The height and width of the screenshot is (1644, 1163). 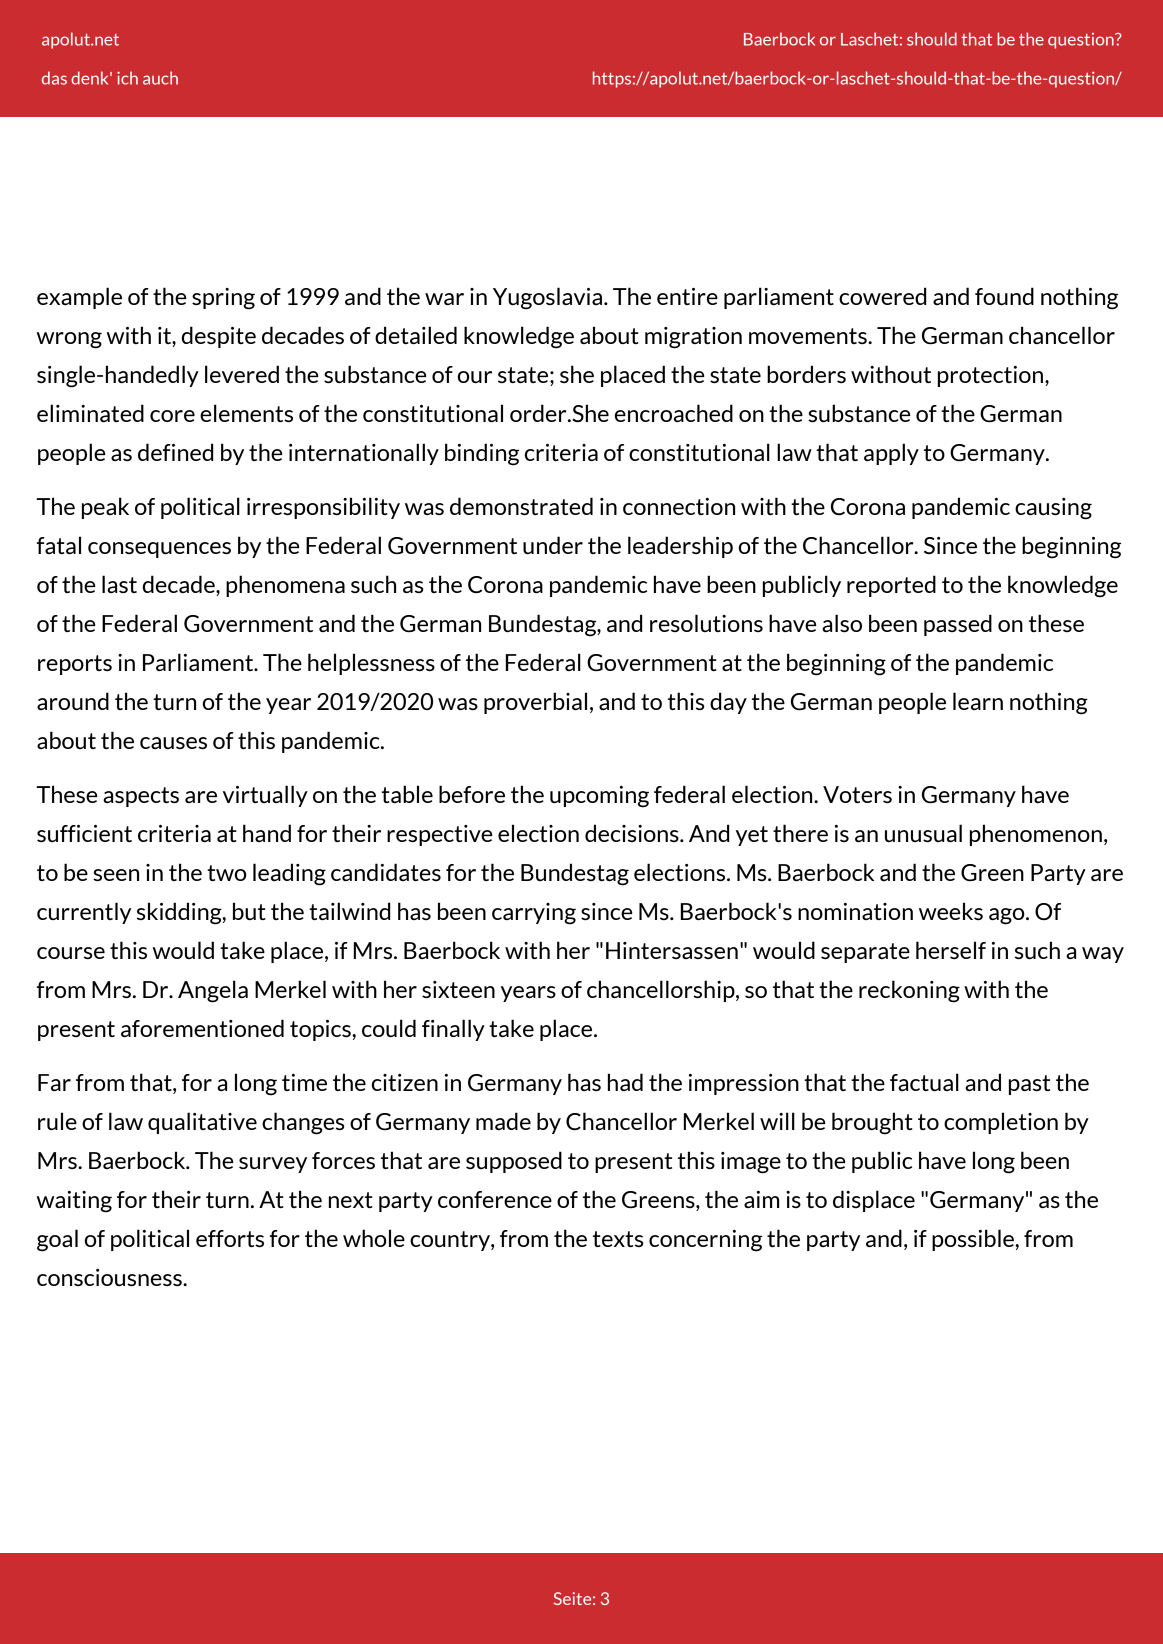 What do you see at coordinates (160, 78) in the screenshot?
I see `auch` at bounding box center [160, 78].
